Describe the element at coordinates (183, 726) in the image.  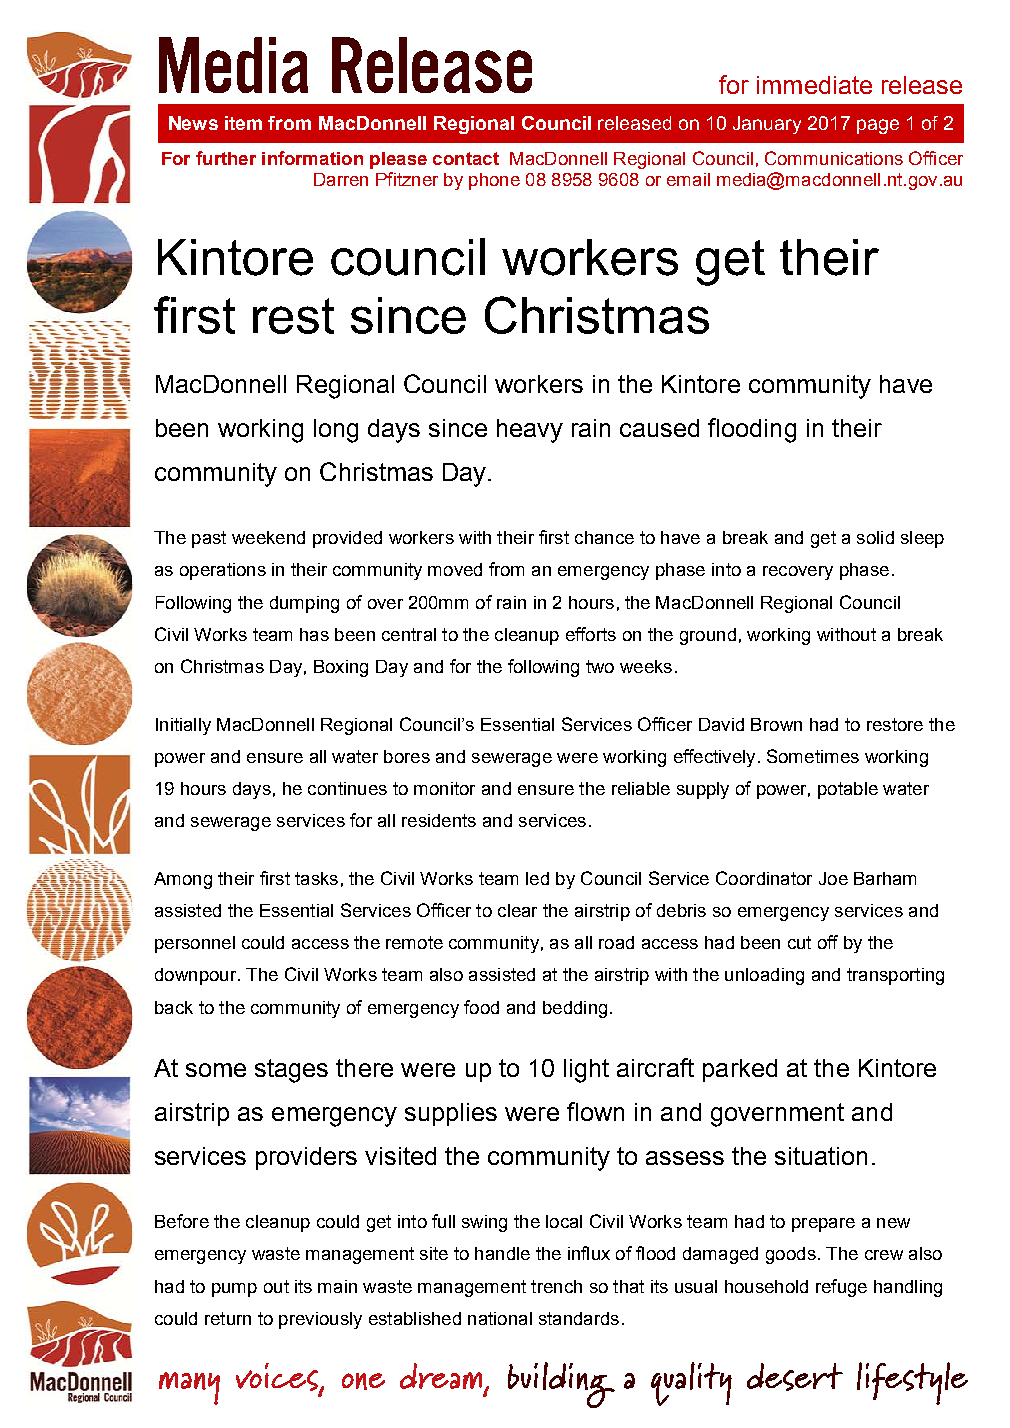
I see `Initially` at that location.
